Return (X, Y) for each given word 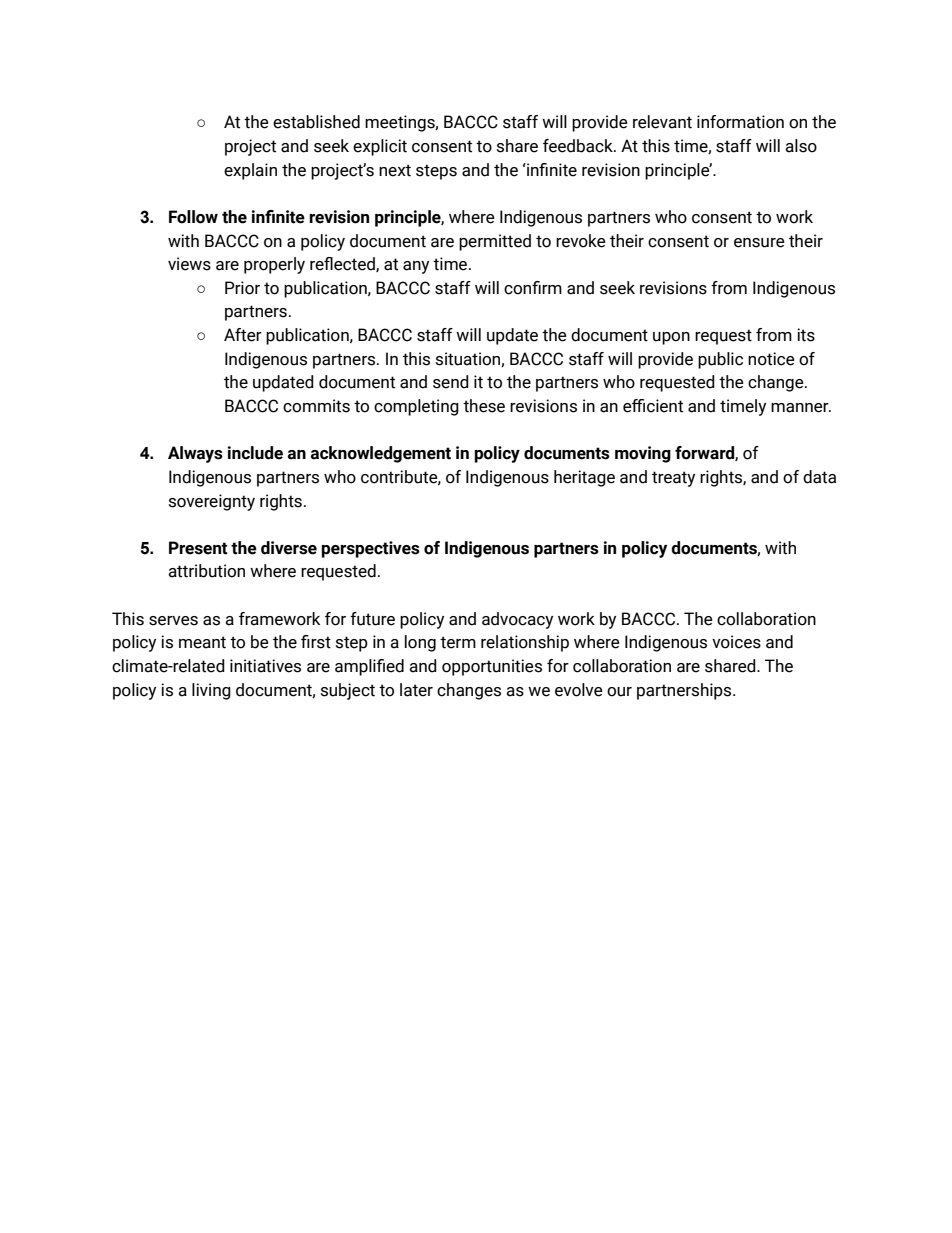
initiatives (265, 666)
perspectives (370, 549)
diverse (289, 548)
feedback (579, 146)
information (740, 122)
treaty (673, 479)
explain (250, 171)
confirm (533, 288)
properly (274, 265)
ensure (759, 243)
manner (801, 408)
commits (316, 406)
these (484, 406)
